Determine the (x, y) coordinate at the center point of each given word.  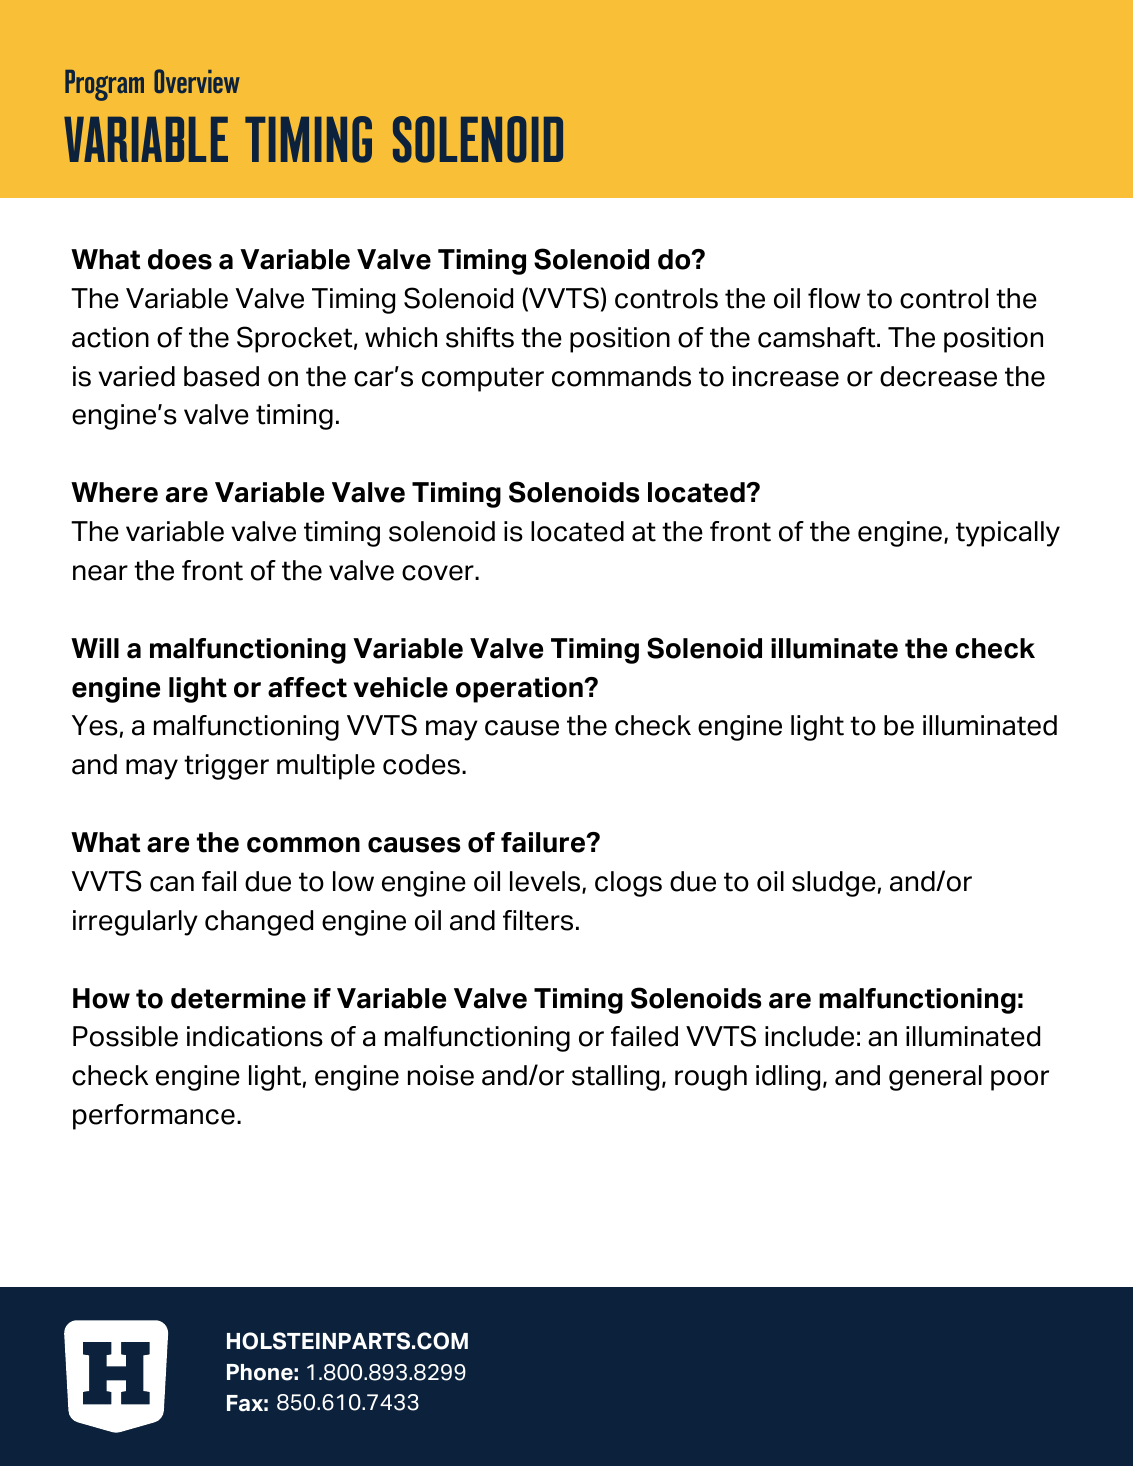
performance (154, 1117)
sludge (834, 884)
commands (621, 376)
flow (834, 298)
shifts (480, 337)
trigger (226, 767)
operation (520, 690)
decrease (938, 376)
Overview (197, 81)
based (221, 376)
